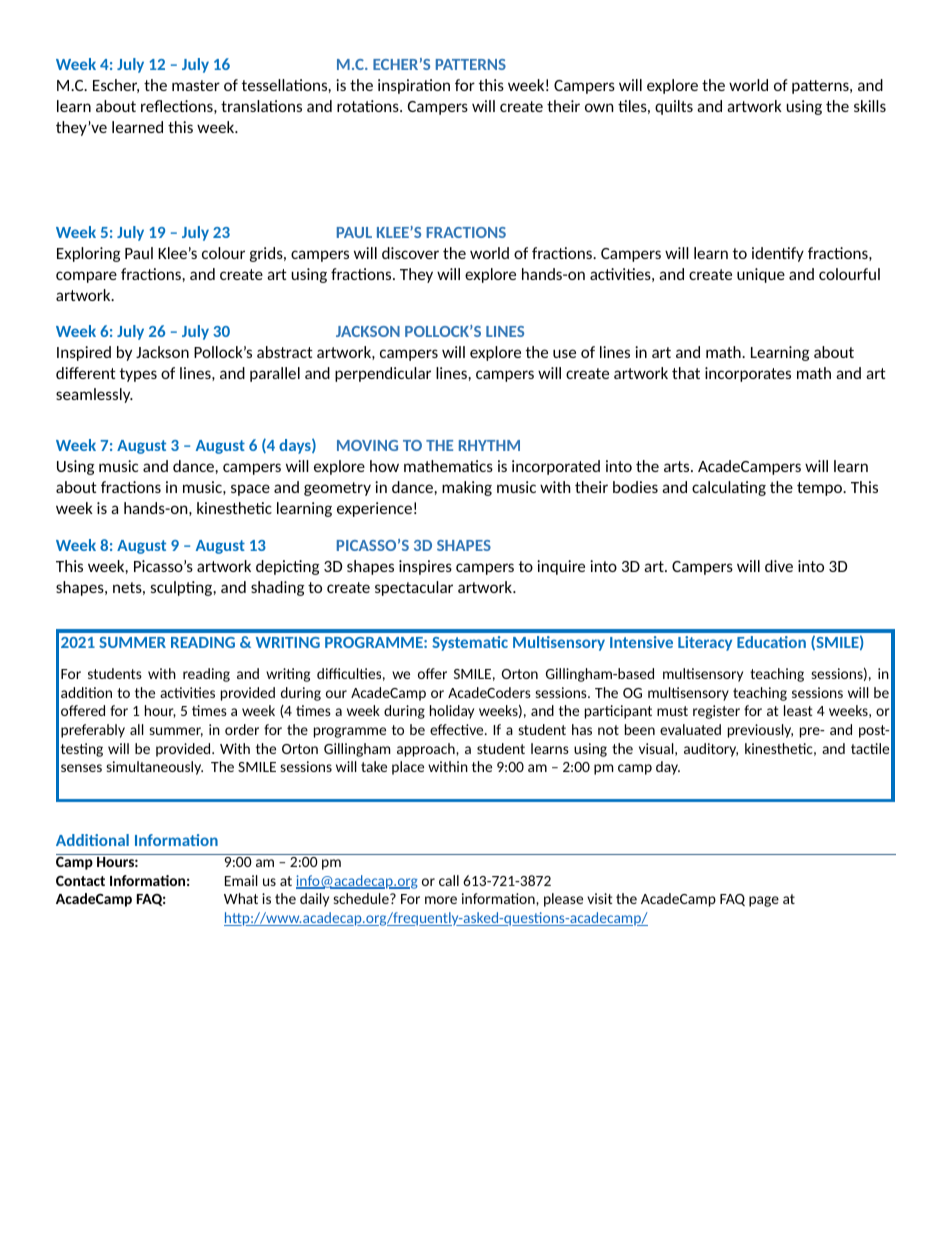  I want to click on use, so click(564, 353).
